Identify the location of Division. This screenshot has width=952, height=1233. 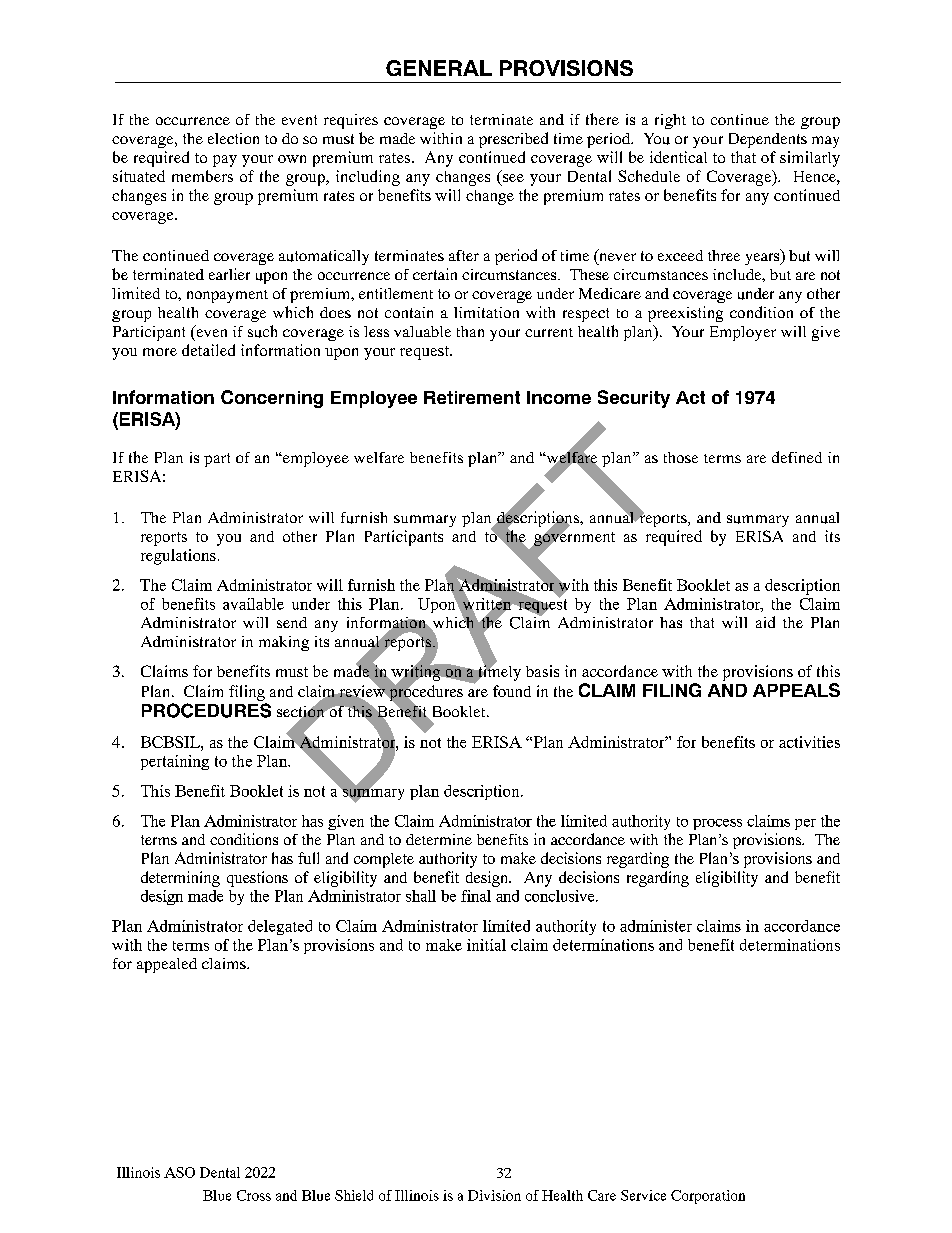
(494, 1195).
